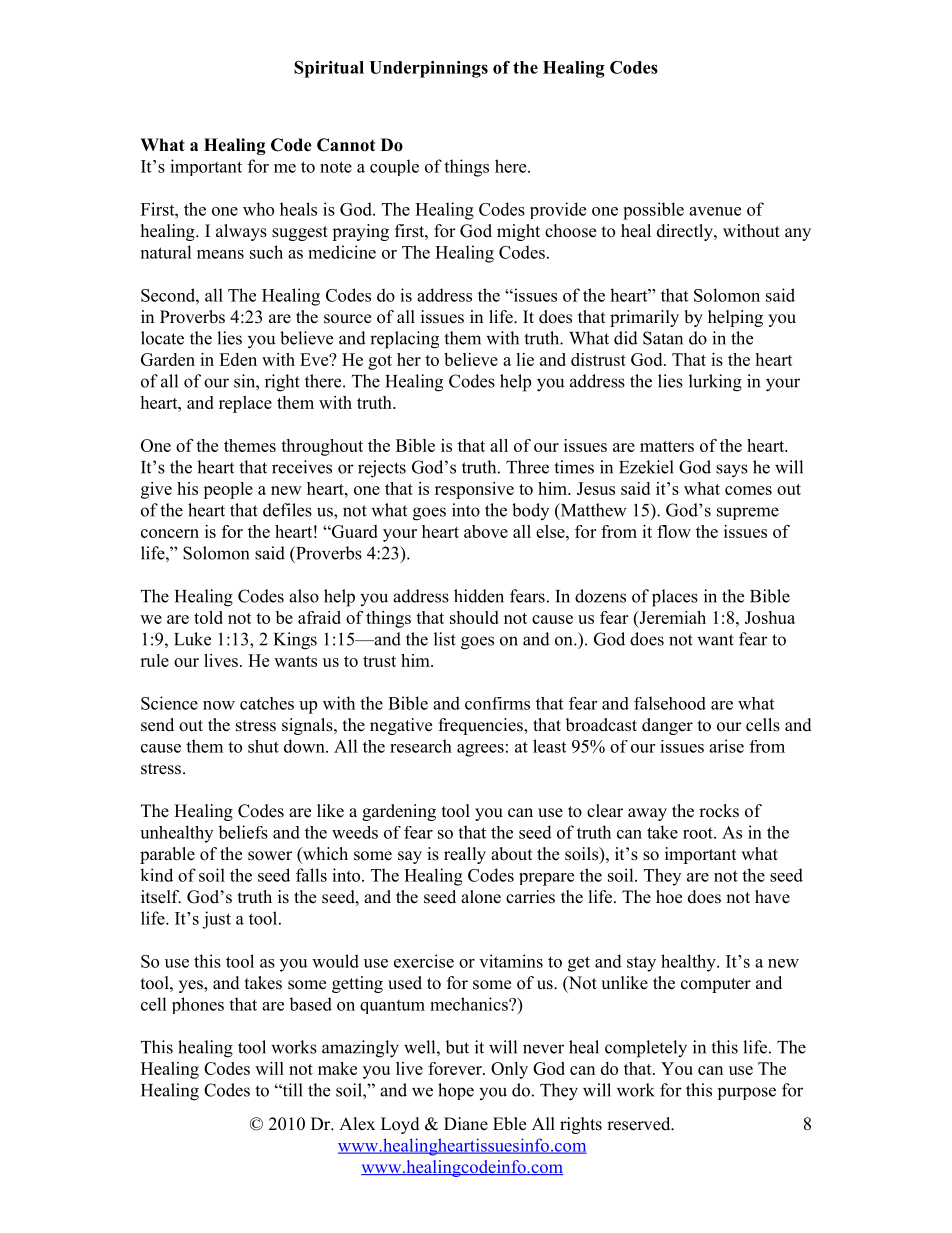 This page has height=1233, width=952. I want to click on make, so click(337, 1068).
